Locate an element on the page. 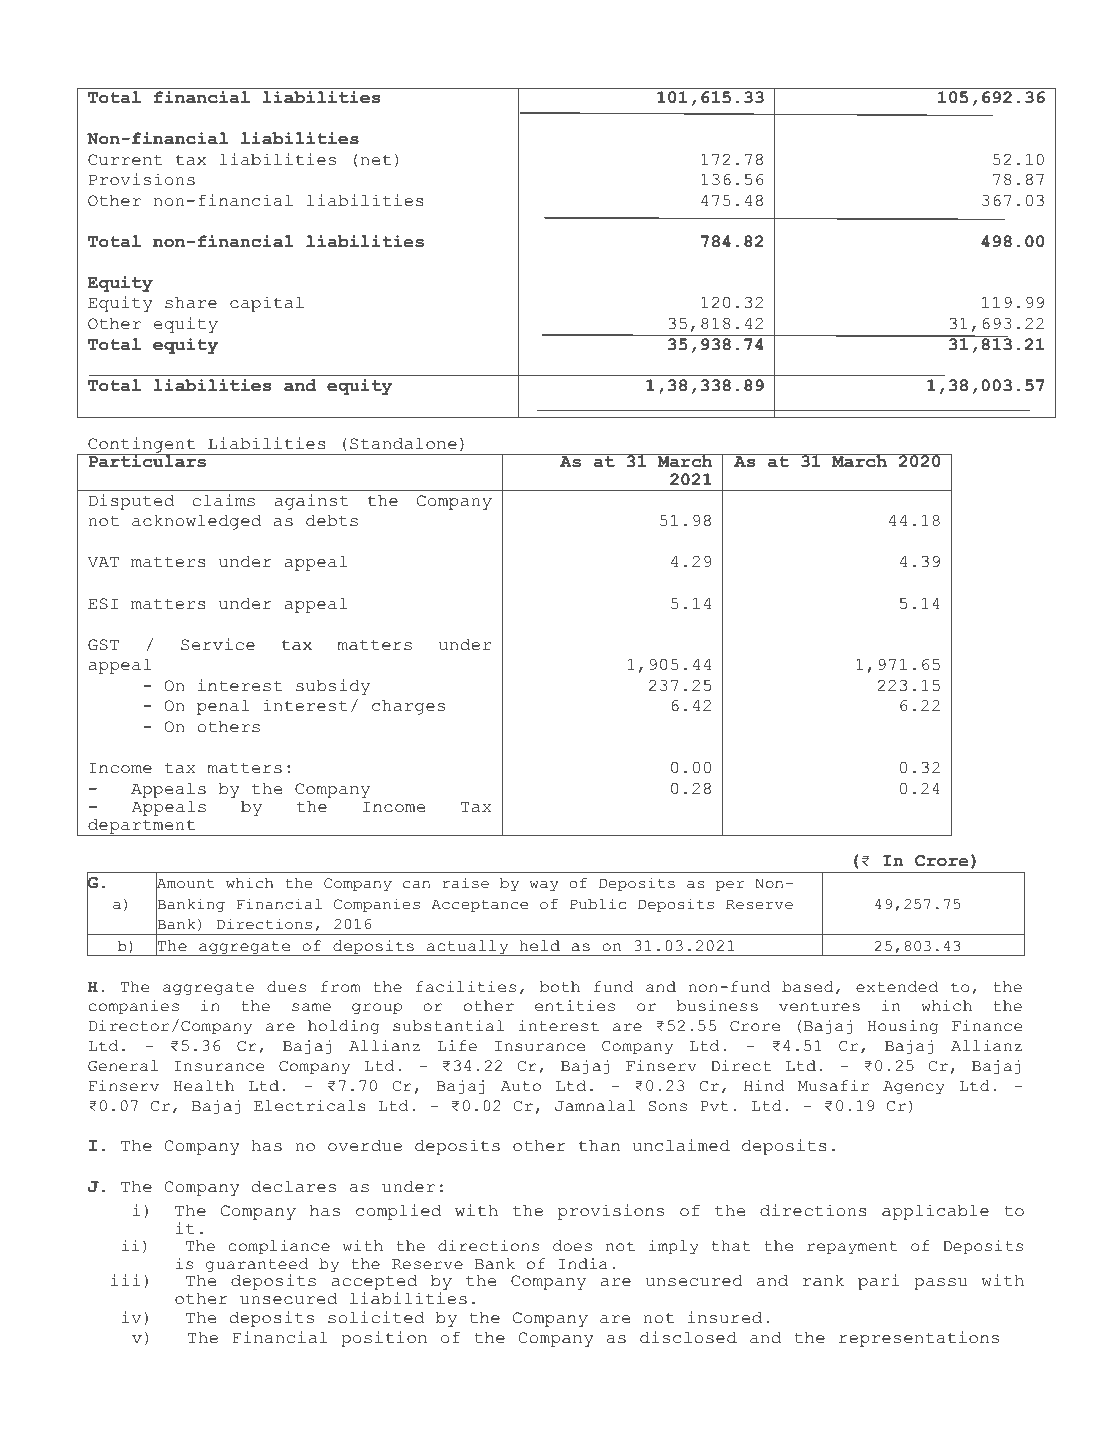 The image size is (1111, 1437). per is located at coordinates (730, 886).
